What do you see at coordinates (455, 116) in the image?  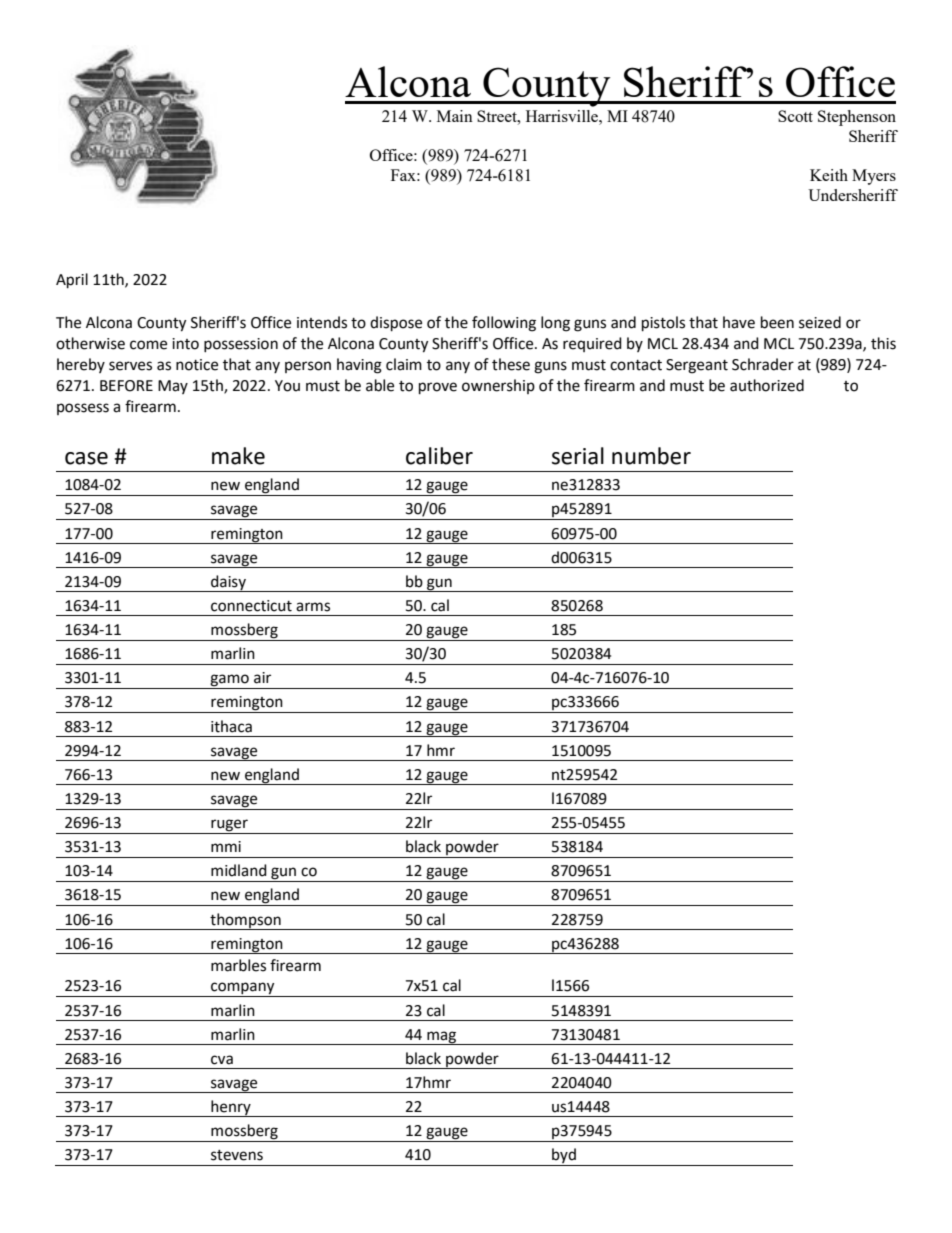 I see `Main` at bounding box center [455, 116].
